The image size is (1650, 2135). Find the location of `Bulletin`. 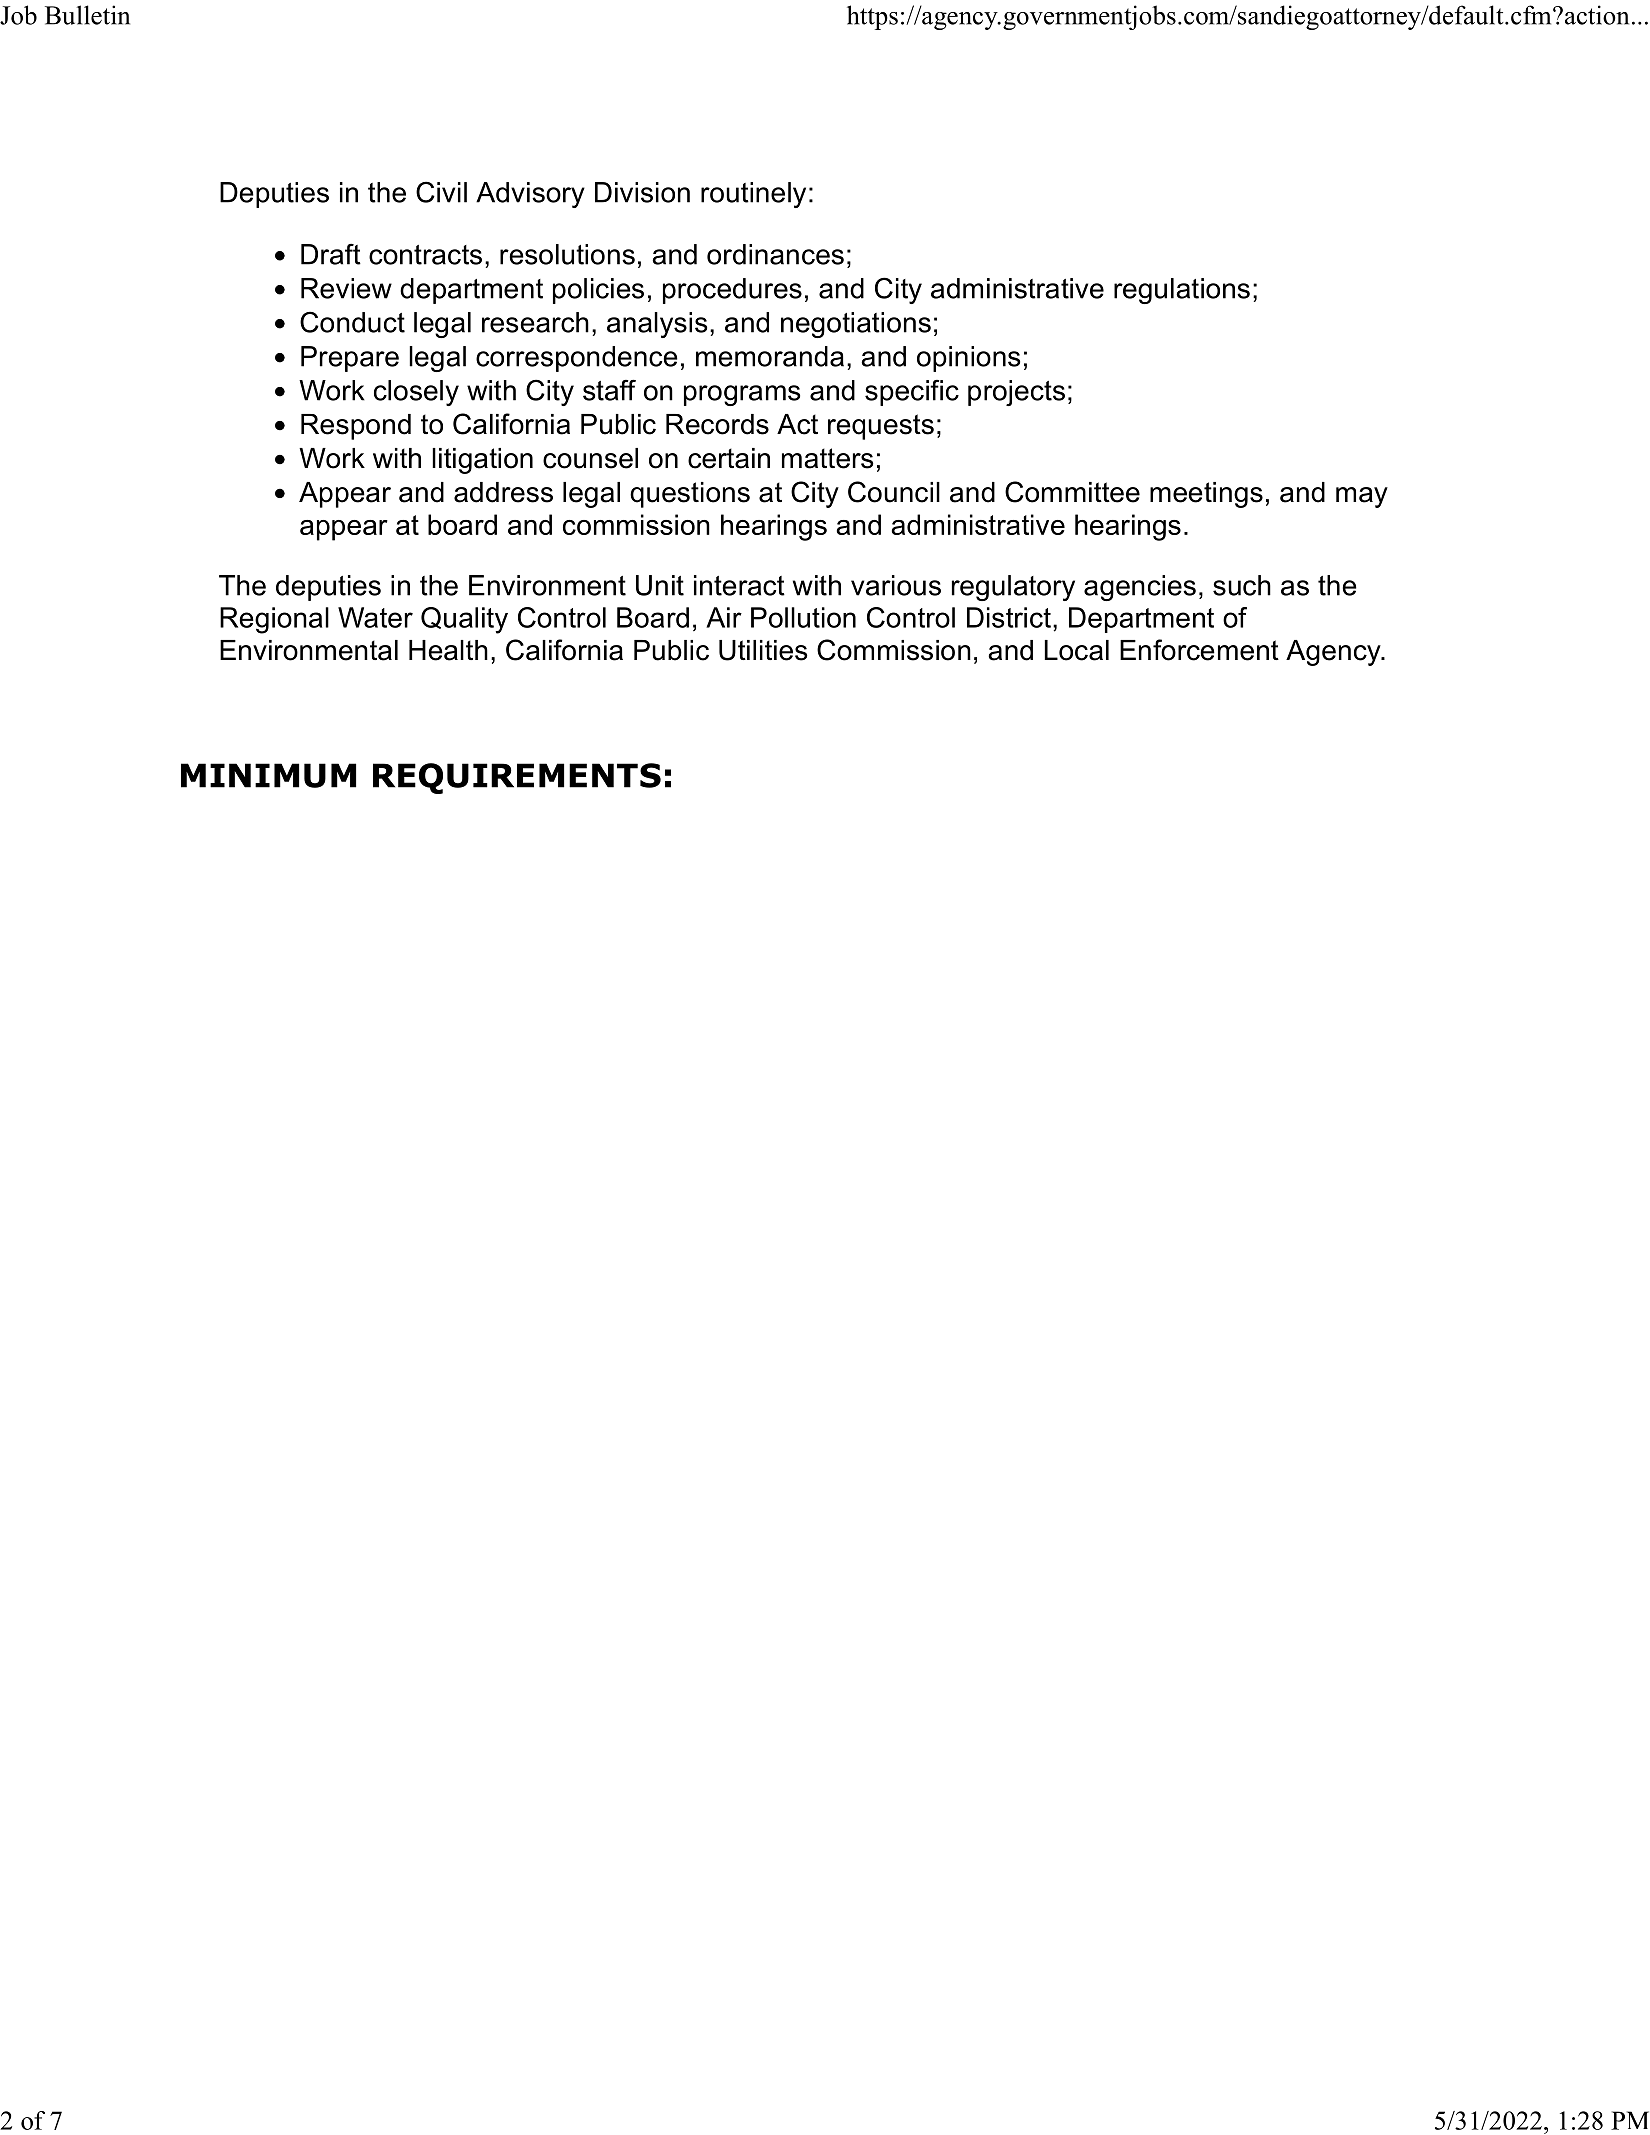

Bulletin is located at coordinates (87, 15).
